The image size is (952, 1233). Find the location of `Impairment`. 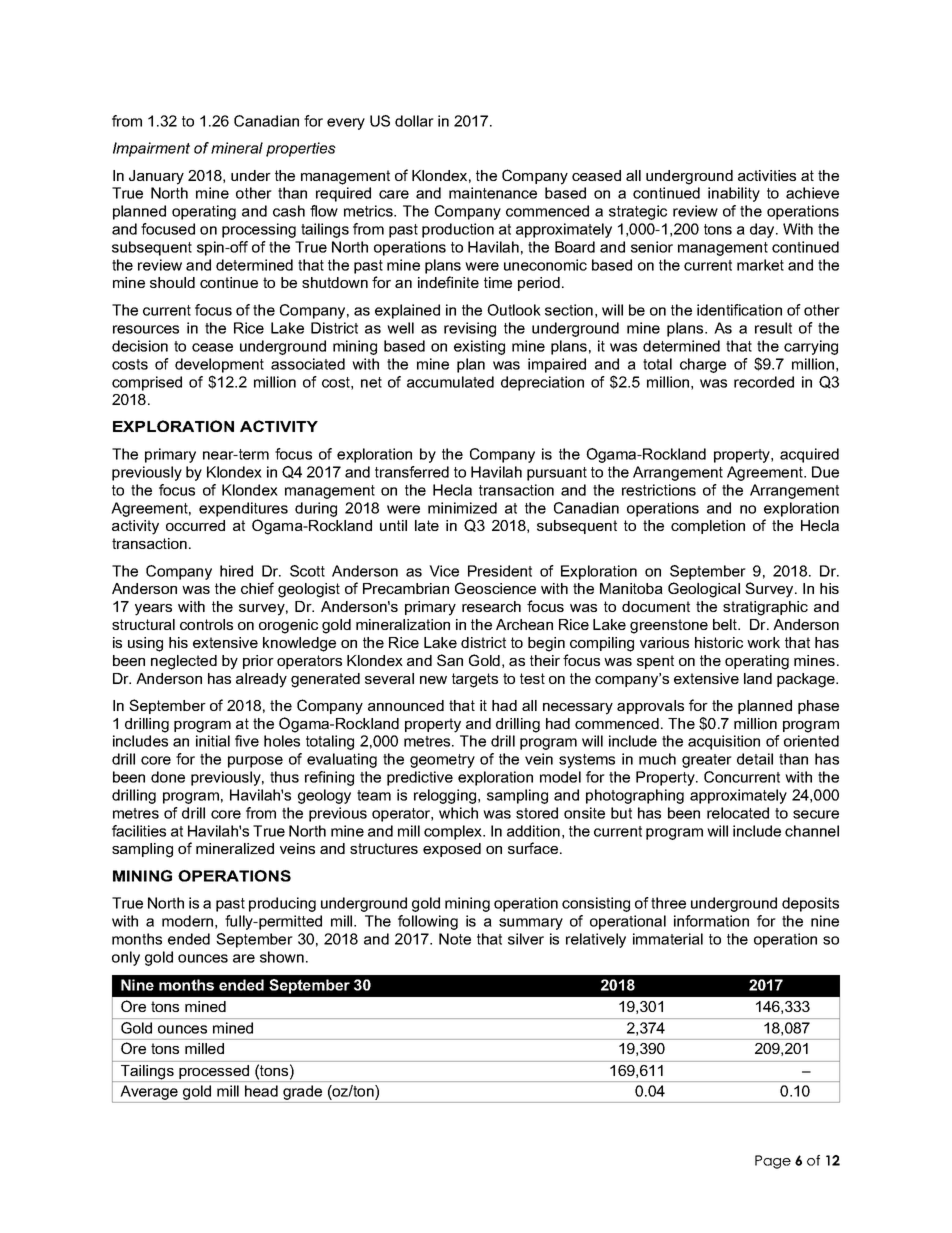

Impairment is located at coordinates (151, 149).
